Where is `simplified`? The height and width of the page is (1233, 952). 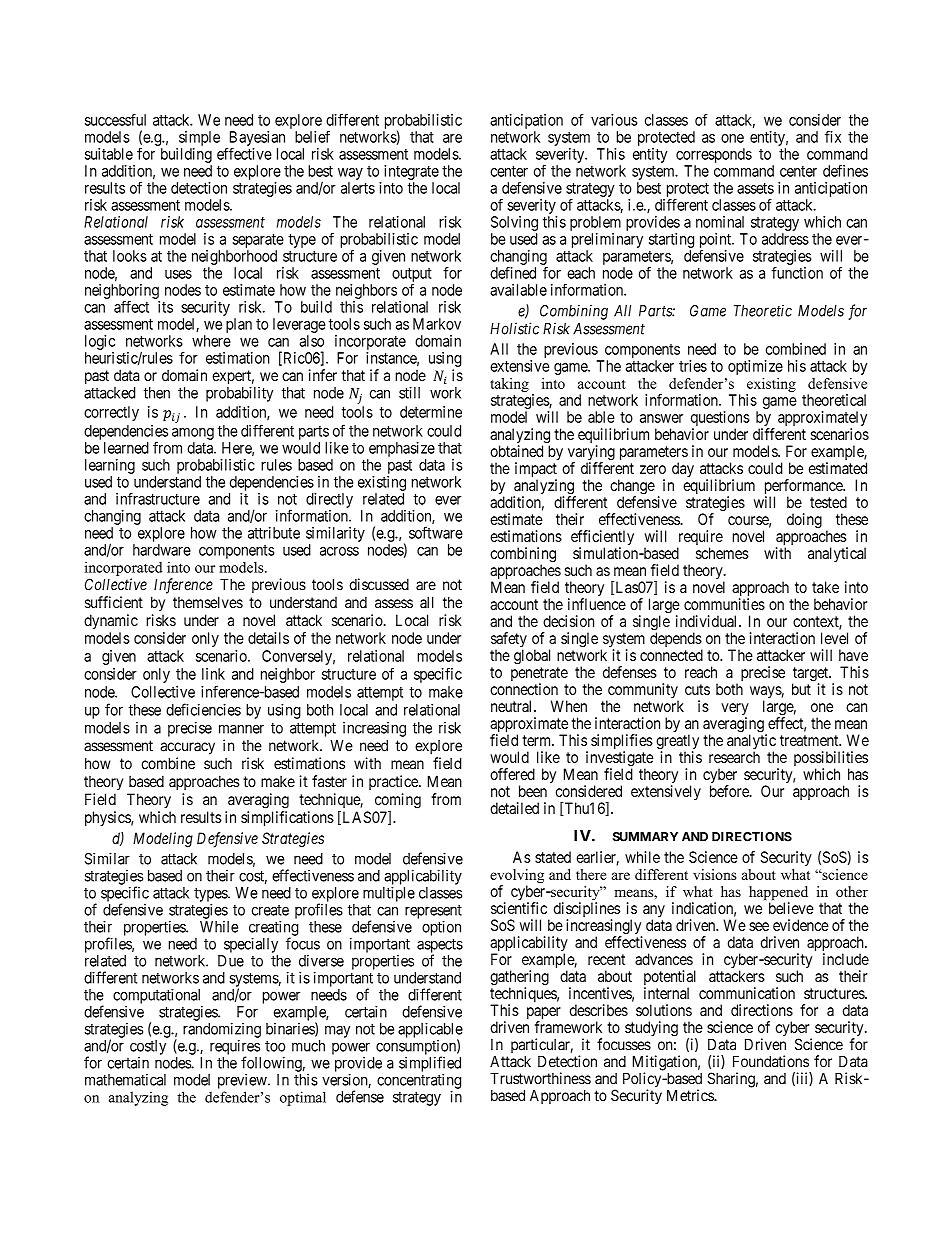 simplified is located at coordinates (430, 1064).
